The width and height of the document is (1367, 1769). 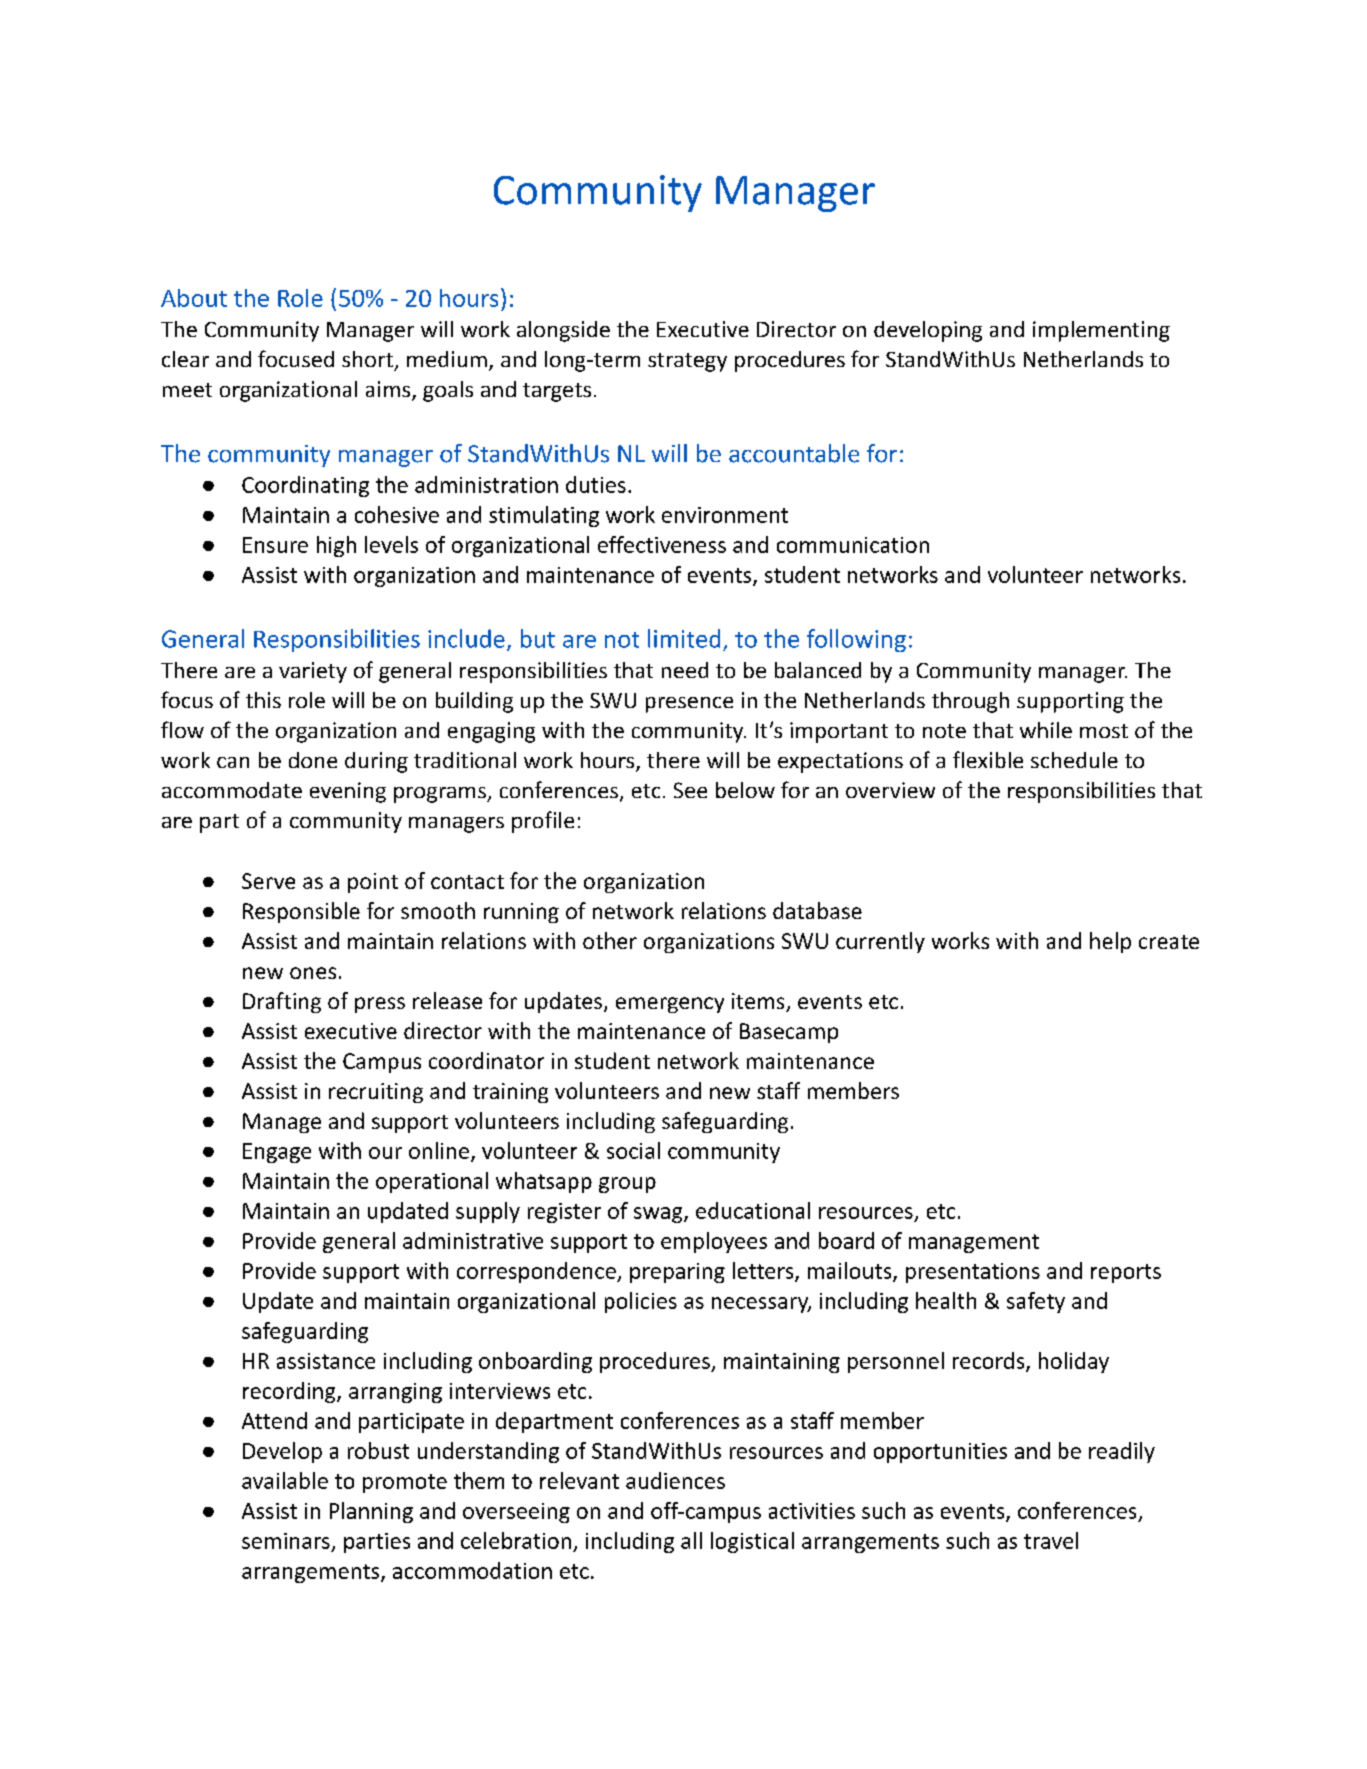 What do you see at coordinates (691, 1540) in the document?
I see `all` at bounding box center [691, 1540].
